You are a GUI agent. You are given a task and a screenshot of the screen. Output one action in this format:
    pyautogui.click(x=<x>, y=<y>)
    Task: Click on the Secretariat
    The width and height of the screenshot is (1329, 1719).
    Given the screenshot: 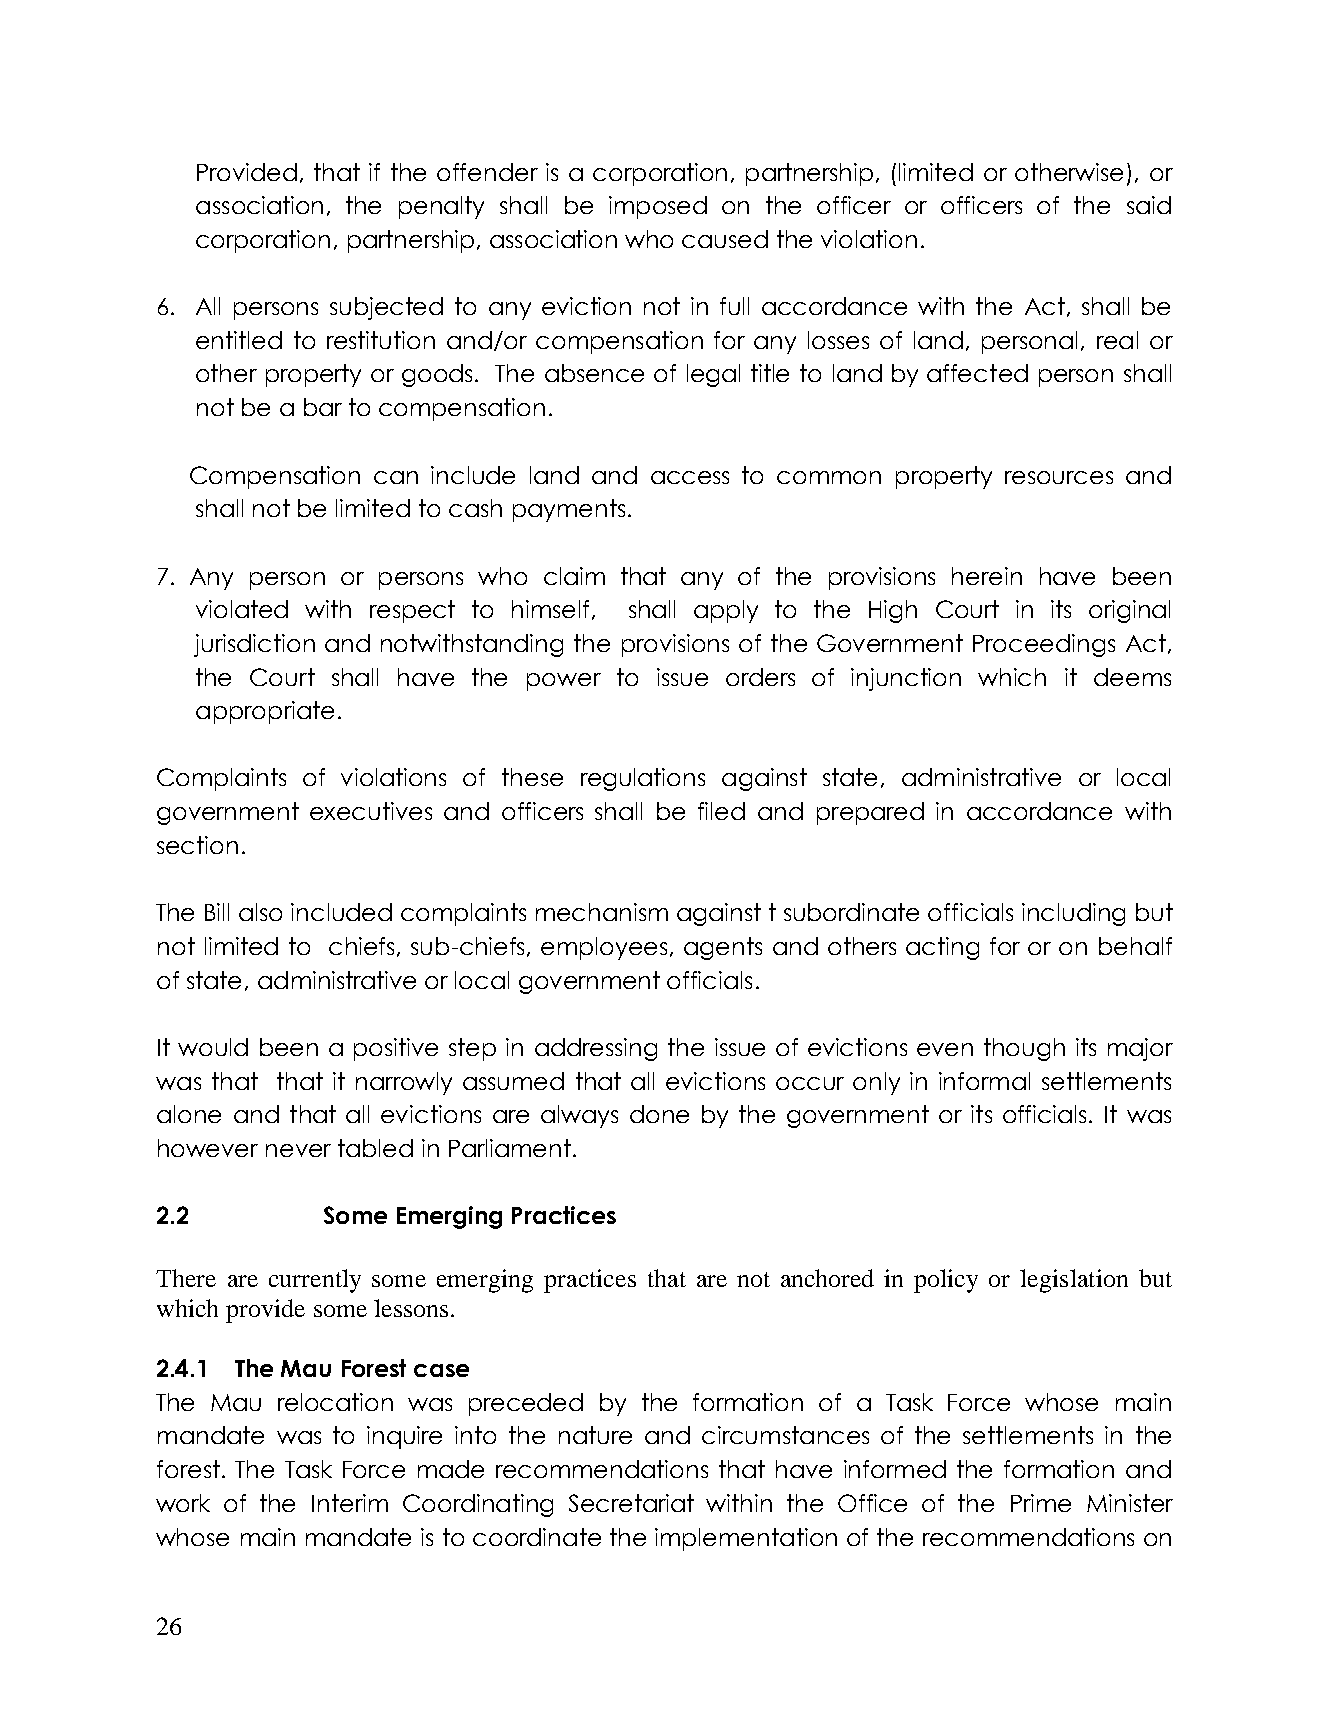 What is the action you would take?
    pyautogui.click(x=631, y=1503)
